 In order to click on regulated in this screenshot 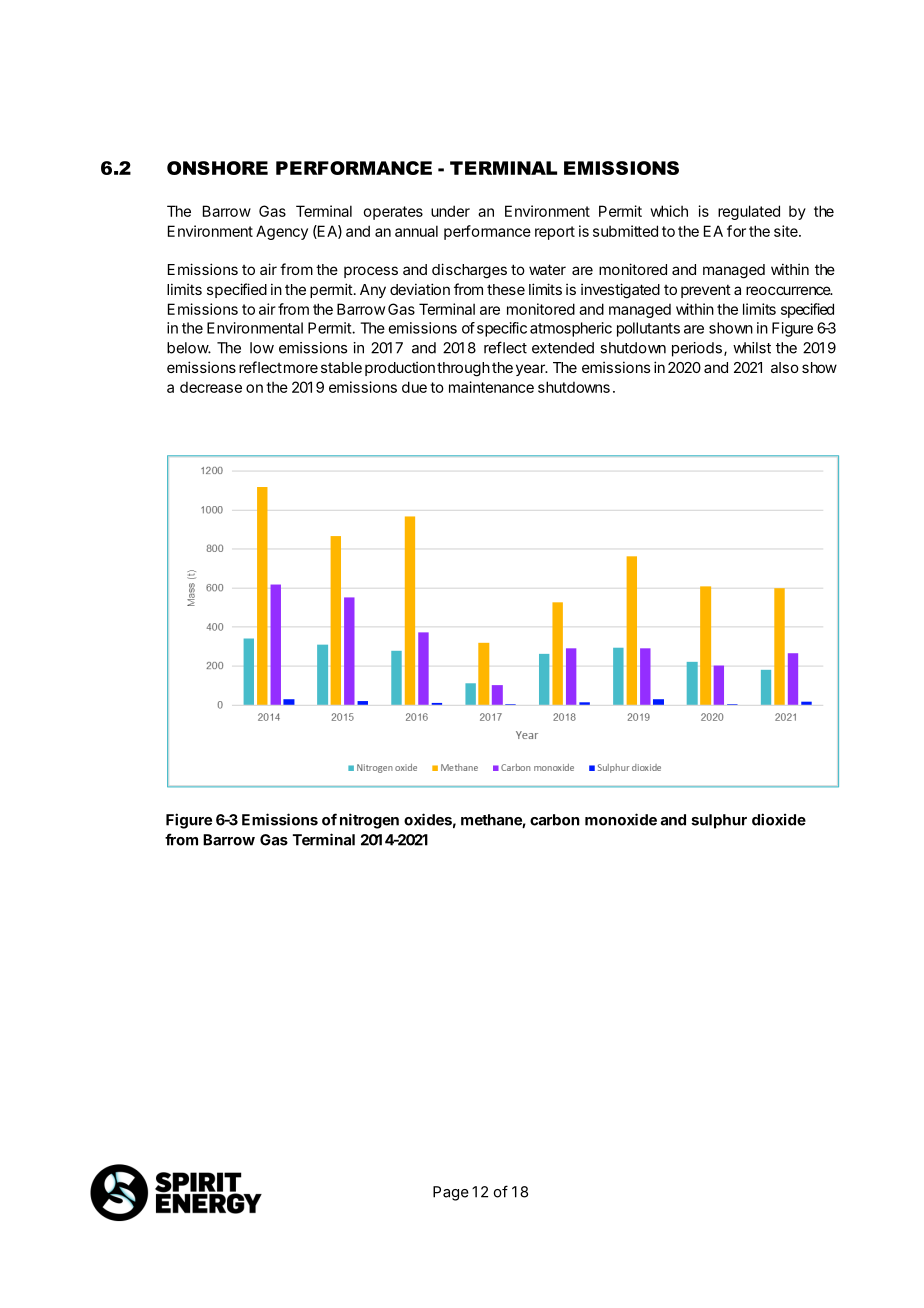, I will do `click(749, 212)`.
